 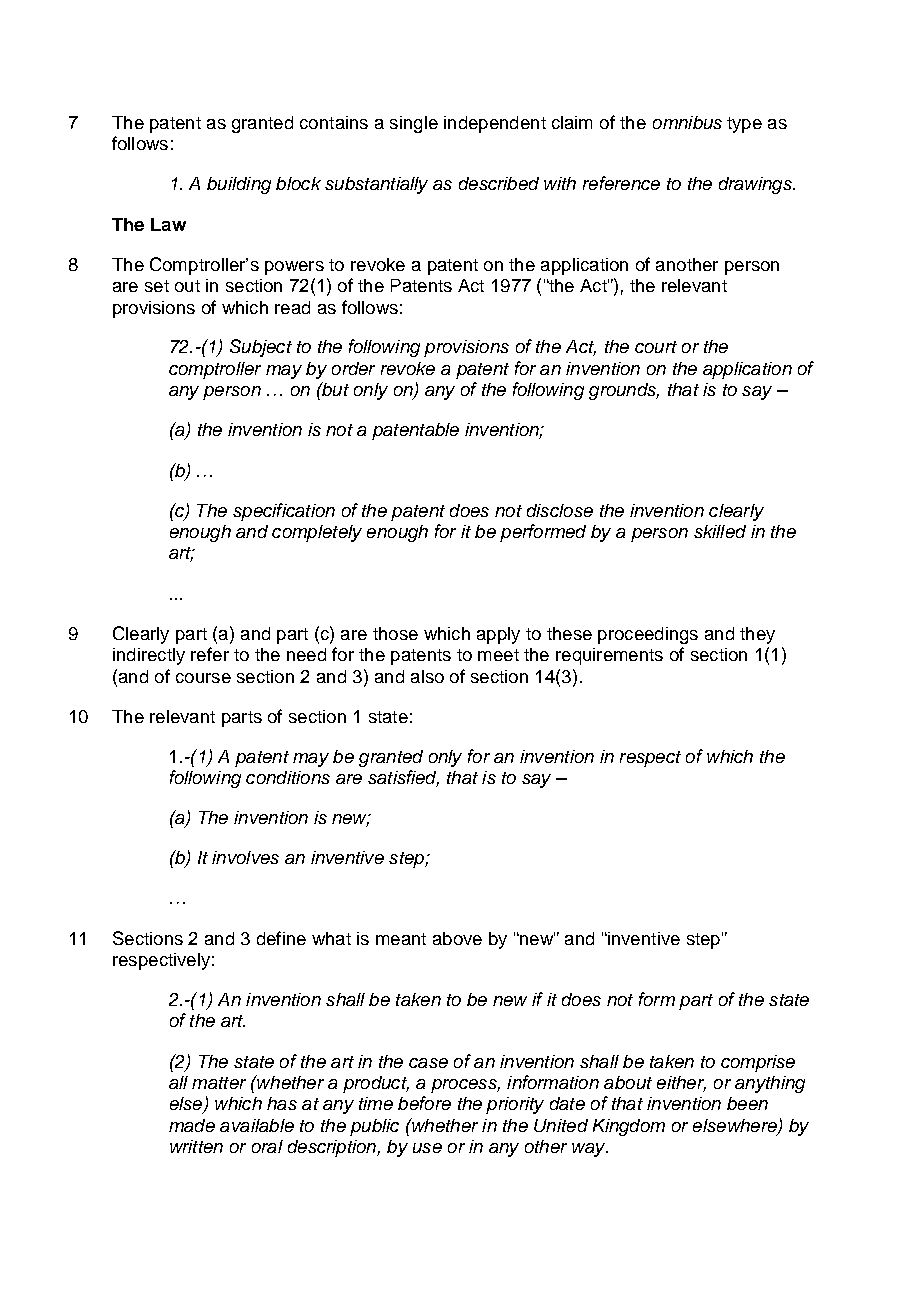 What do you see at coordinates (560, 510) in the document?
I see `disclose` at bounding box center [560, 510].
